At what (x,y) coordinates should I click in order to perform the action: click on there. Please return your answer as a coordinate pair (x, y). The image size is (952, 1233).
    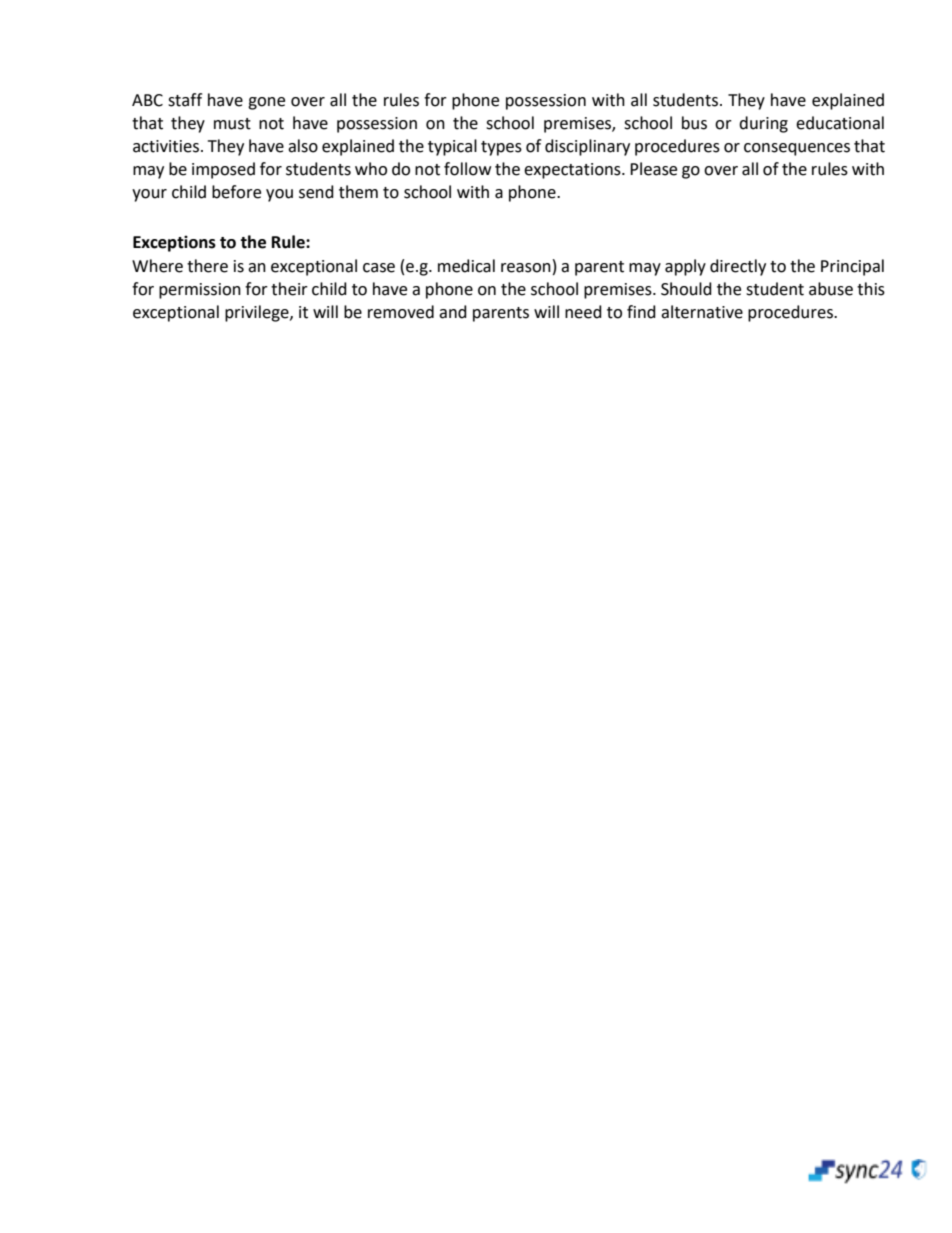
    Looking at the image, I should click on (207, 266).
